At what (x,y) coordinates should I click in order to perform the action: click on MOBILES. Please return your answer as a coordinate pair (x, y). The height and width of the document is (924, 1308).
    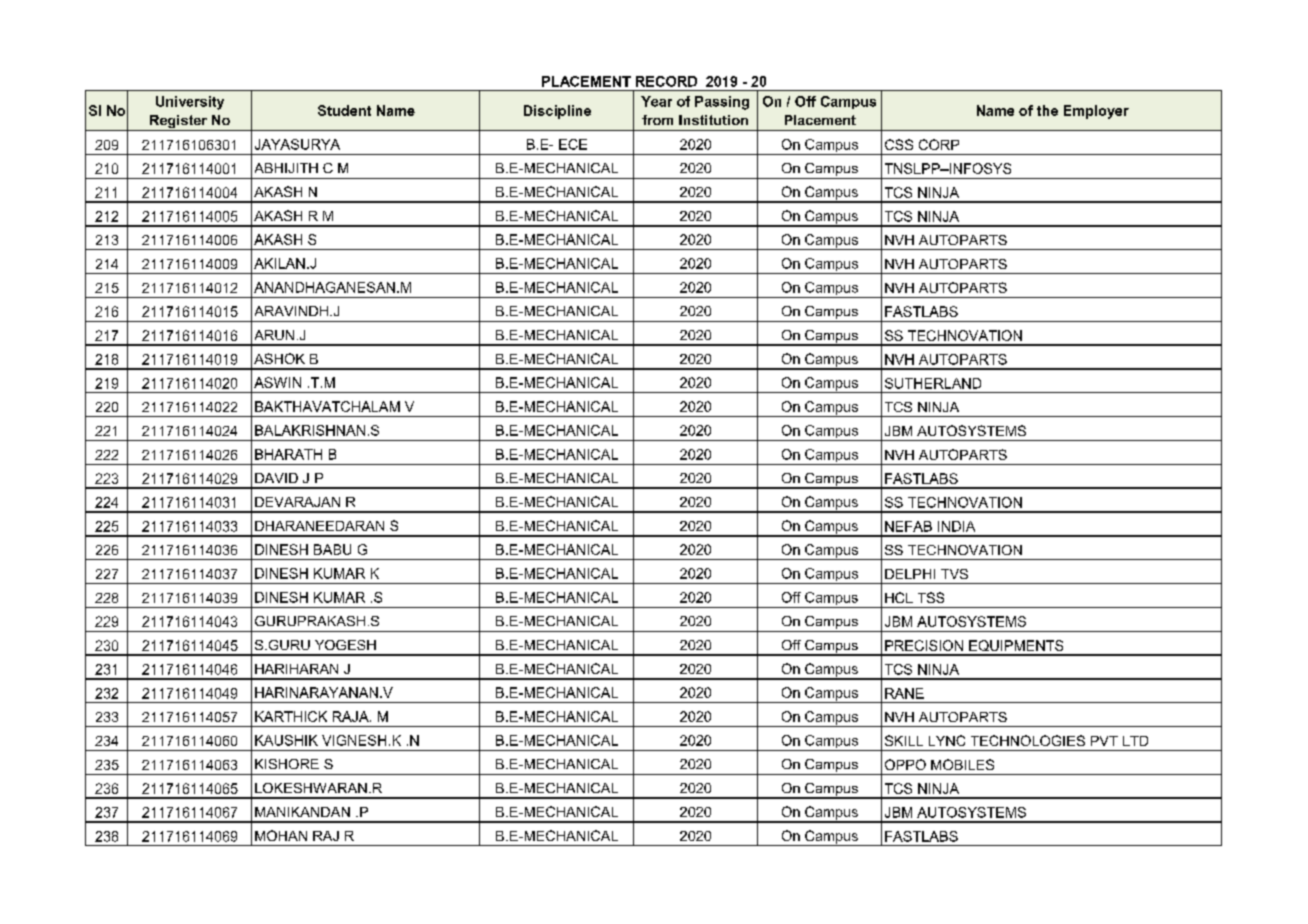
    Looking at the image, I should click on (962, 764).
